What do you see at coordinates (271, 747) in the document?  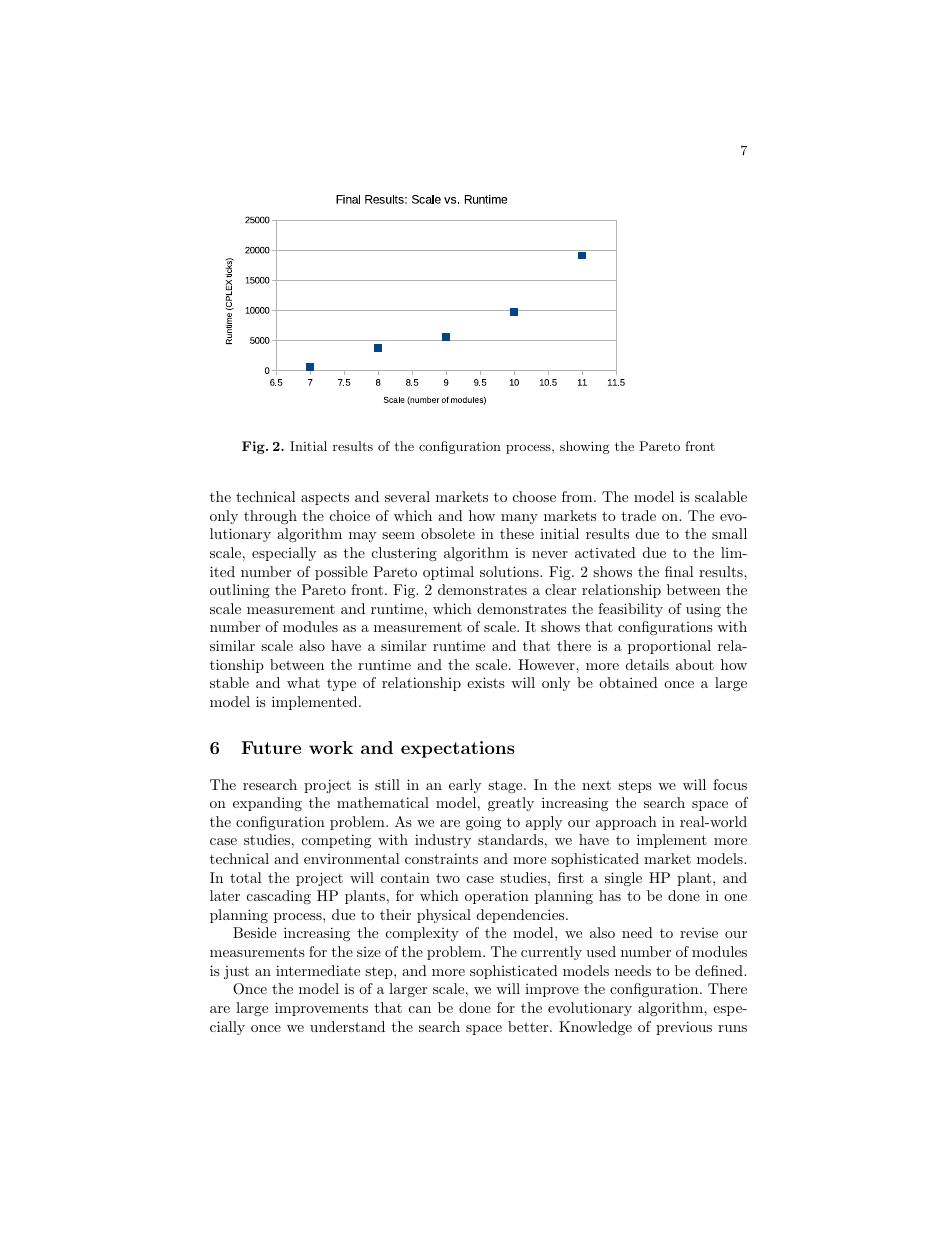 I see `Future` at bounding box center [271, 747].
